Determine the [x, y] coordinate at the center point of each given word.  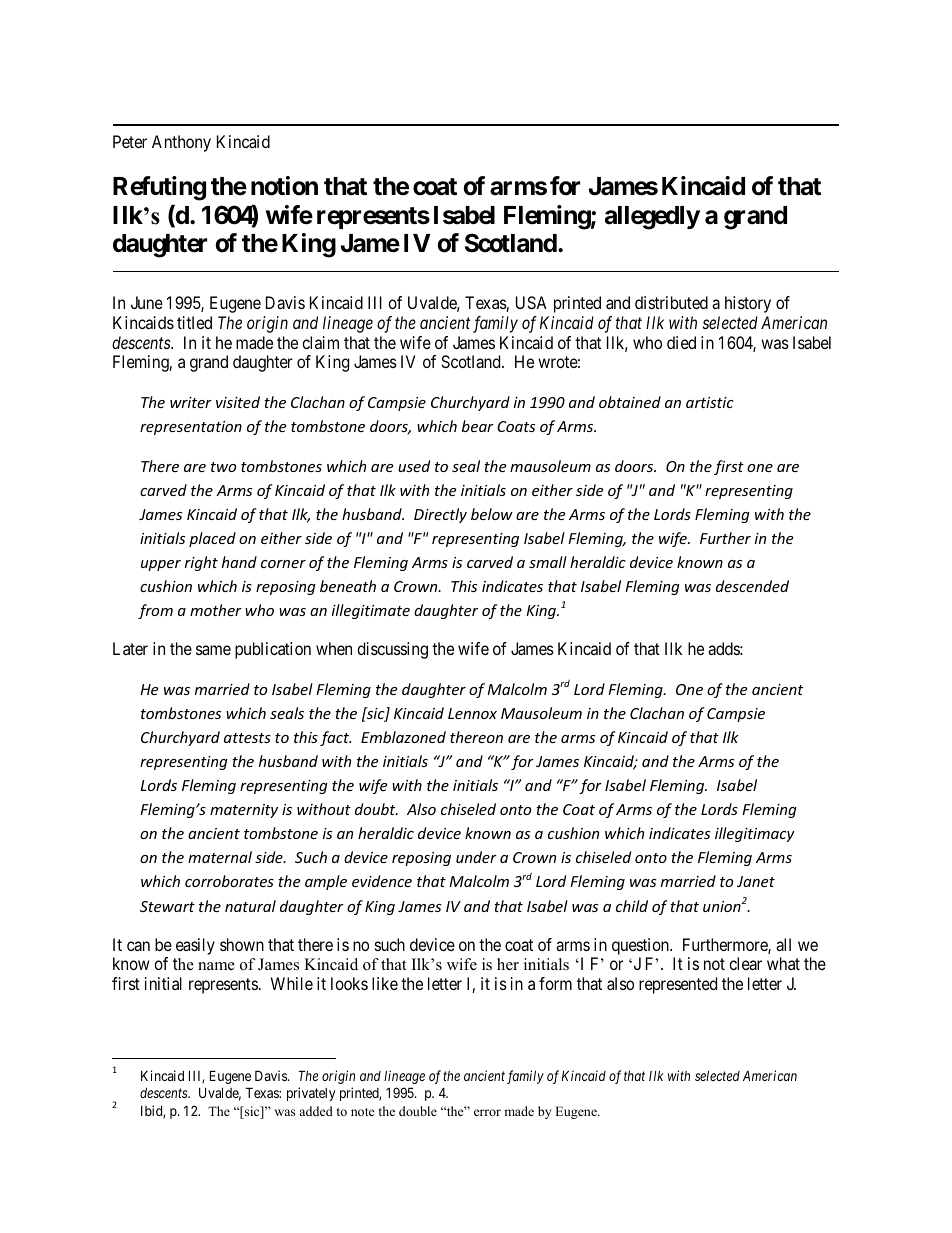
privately [311, 1094]
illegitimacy [755, 834]
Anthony [181, 143]
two [223, 467]
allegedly [652, 218]
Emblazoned [403, 737]
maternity [244, 811]
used [414, 466]
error [487, 1112]
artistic [710, 402]
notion [284, 186]
